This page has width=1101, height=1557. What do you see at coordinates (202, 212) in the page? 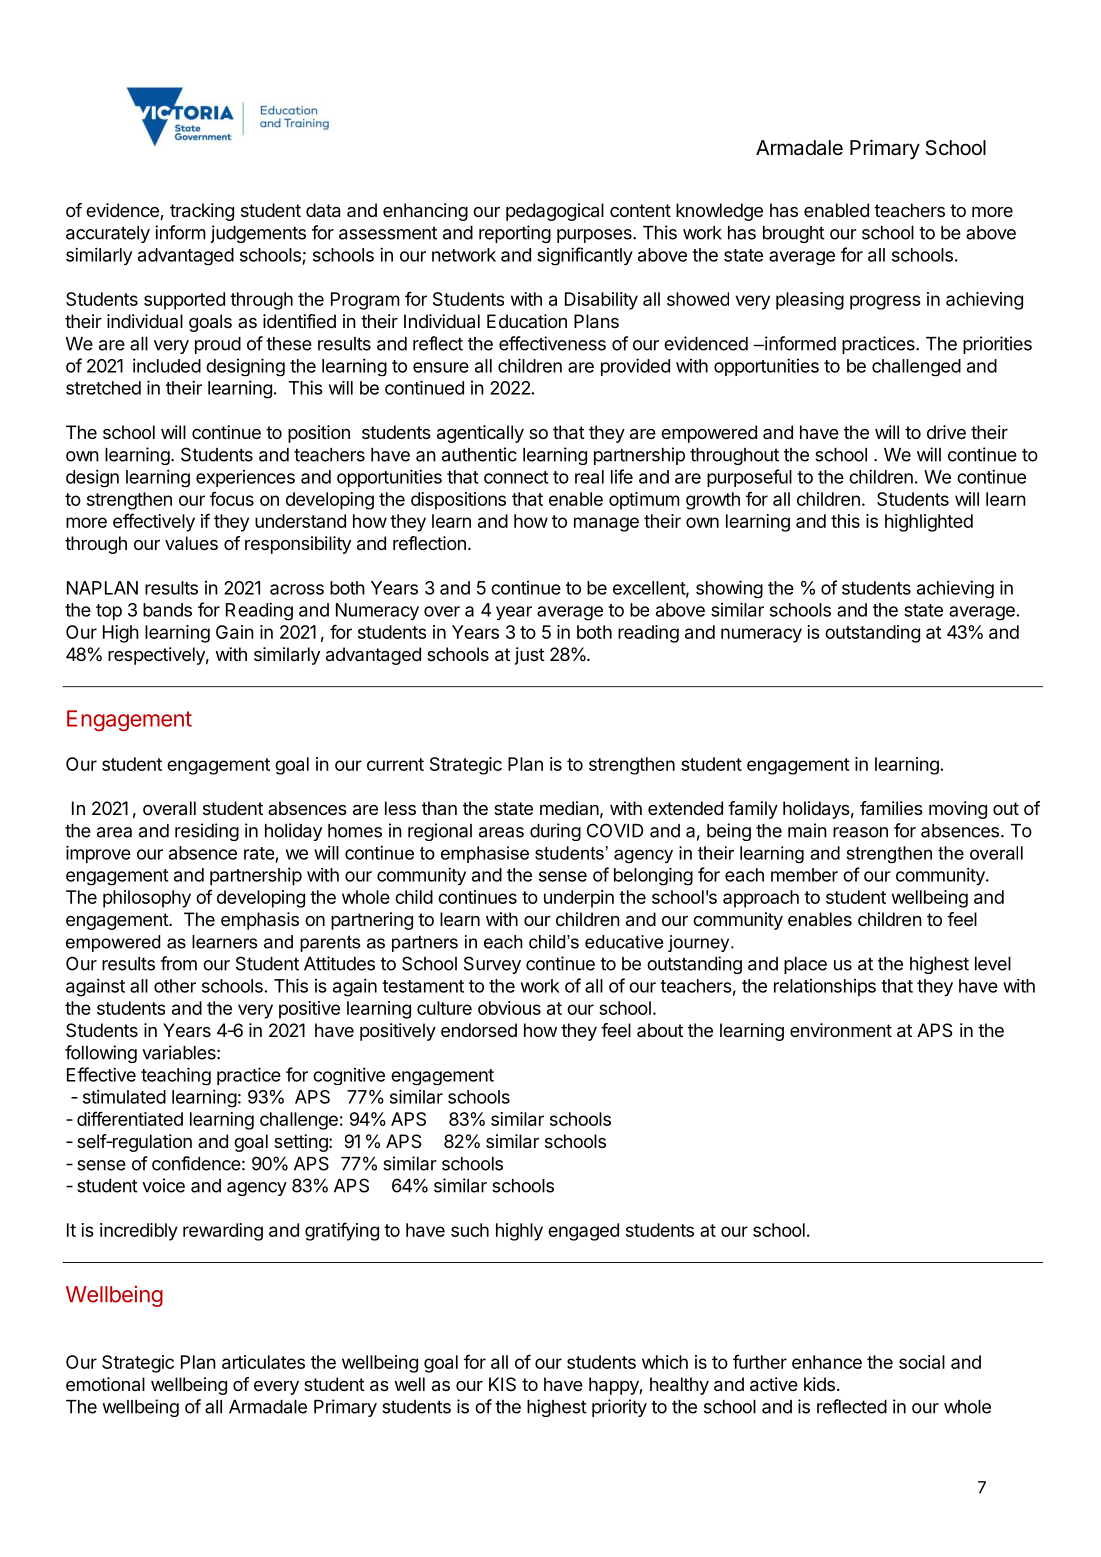
I see `tracking` at bounding box center [202, 212].
